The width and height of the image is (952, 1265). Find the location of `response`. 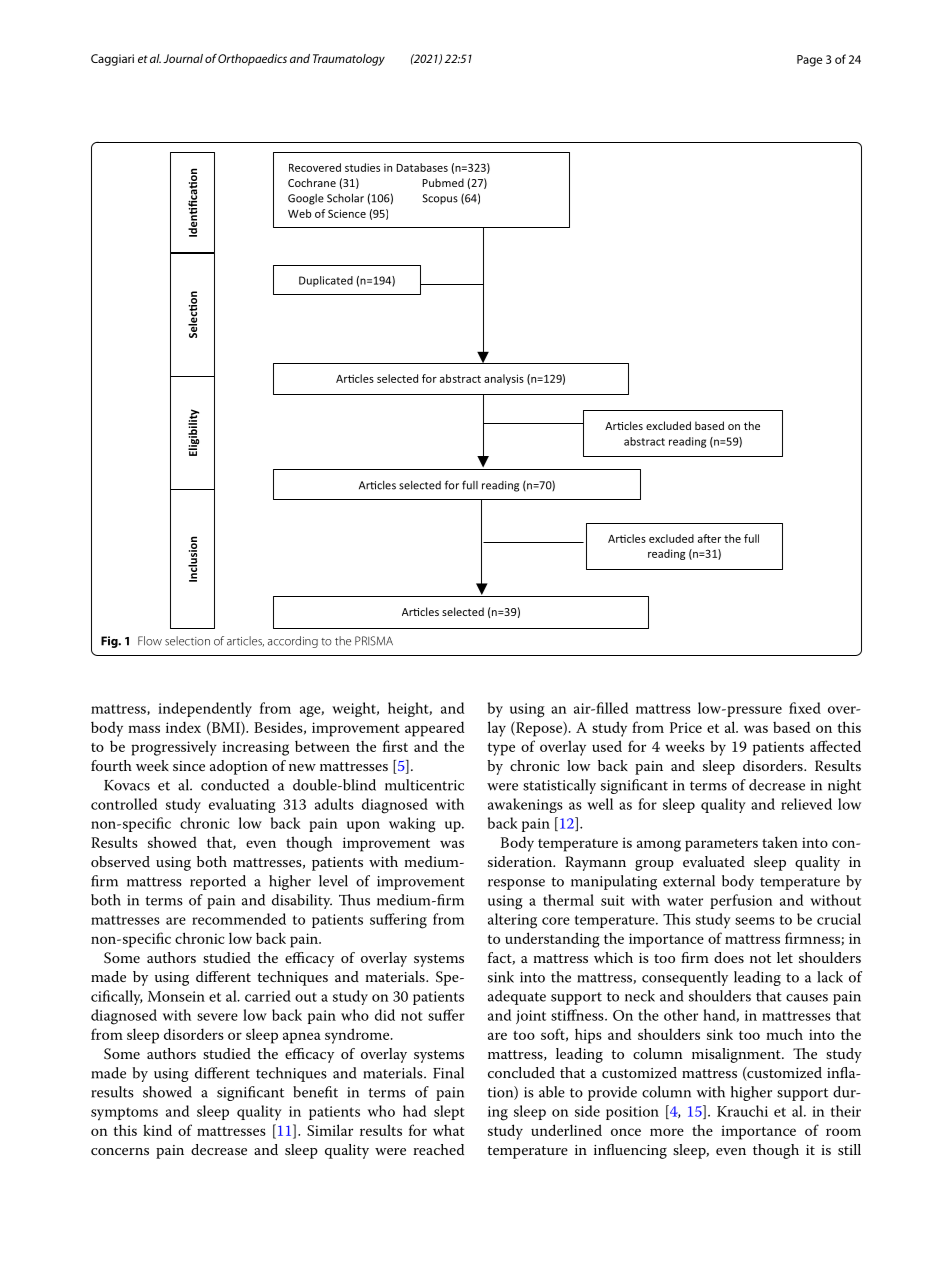

response is located at coordinates (516, 884).
